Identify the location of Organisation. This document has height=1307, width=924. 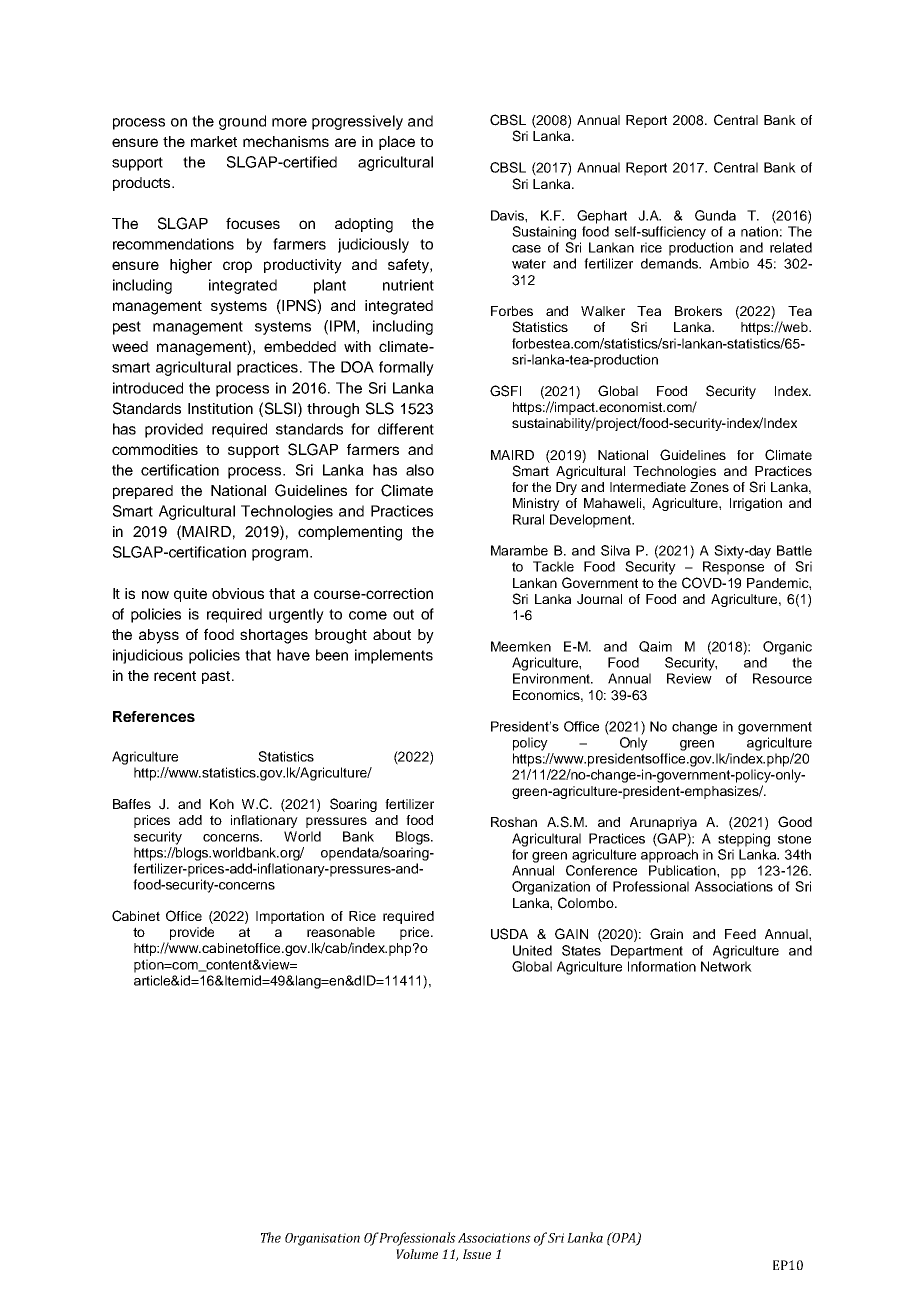
(322, 1239).
